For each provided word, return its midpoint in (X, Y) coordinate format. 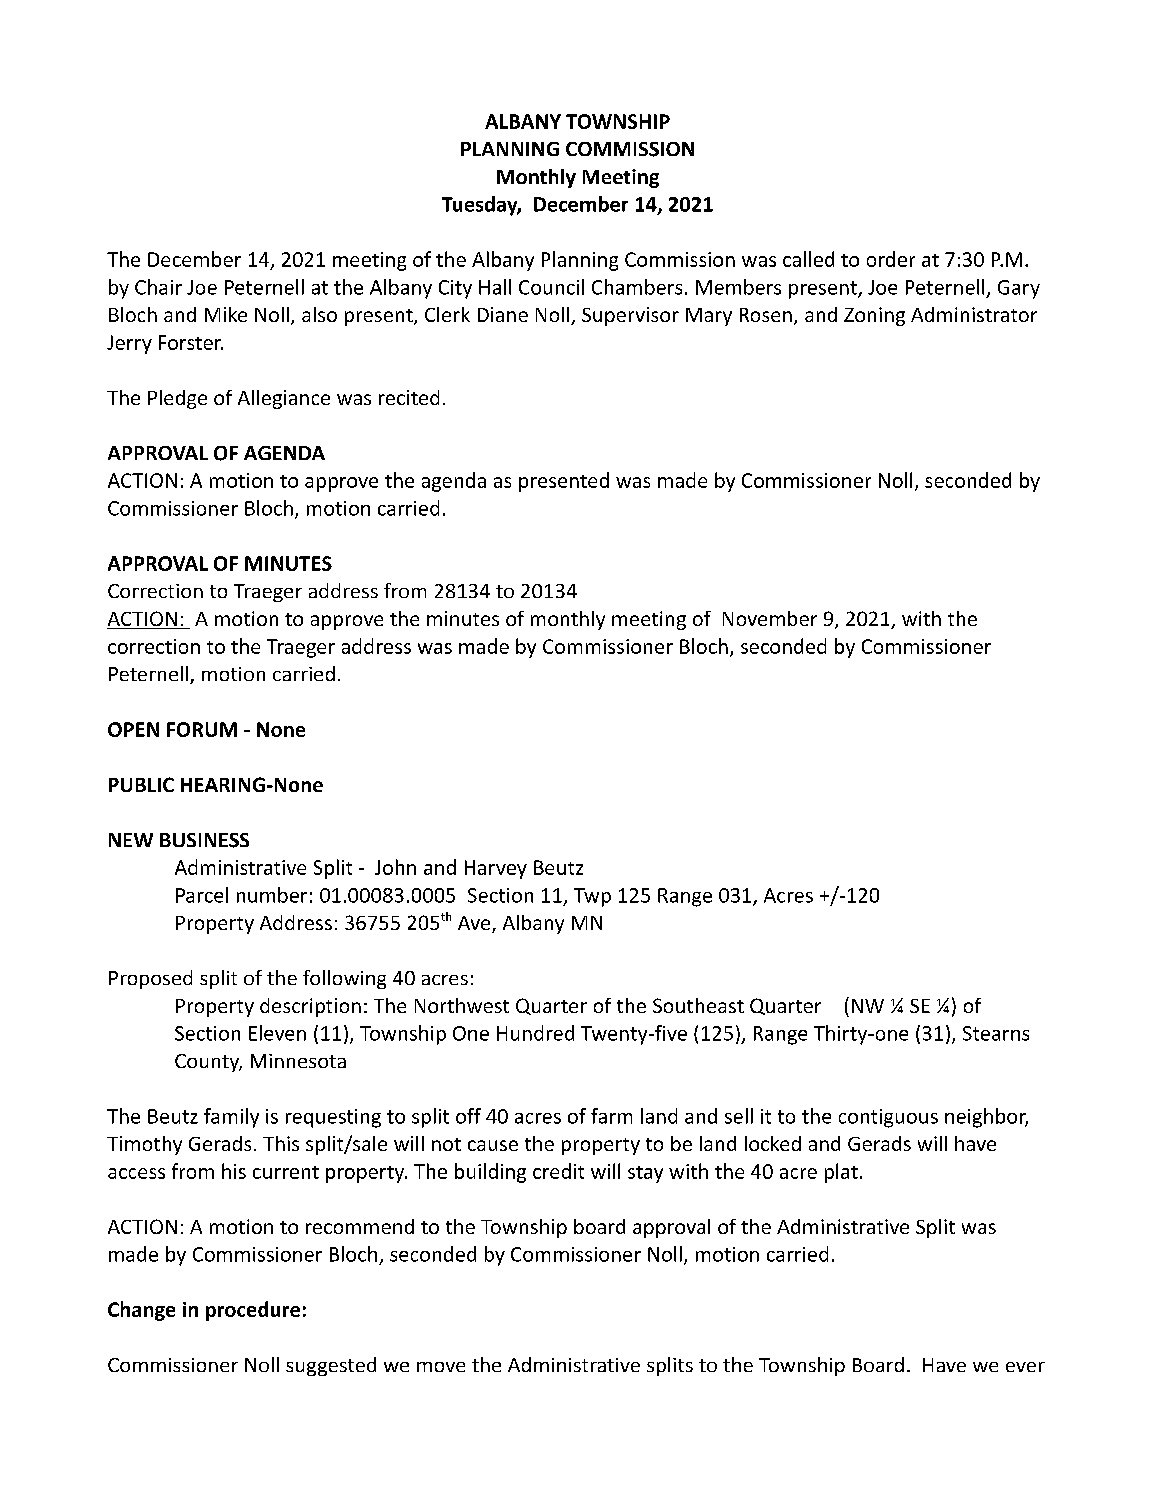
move (441, 1367)
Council (551, 287)
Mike (226, 314)
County (208, 1063)
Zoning (874, 316)
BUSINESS (204, 840)
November (770, 618)
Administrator (974, 314)
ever (1025, 1367)
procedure (253, 1311)
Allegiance (284, 399)
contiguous (888, 1118)
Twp (592, 897)
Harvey (496, 869)
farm (611, 1116)
